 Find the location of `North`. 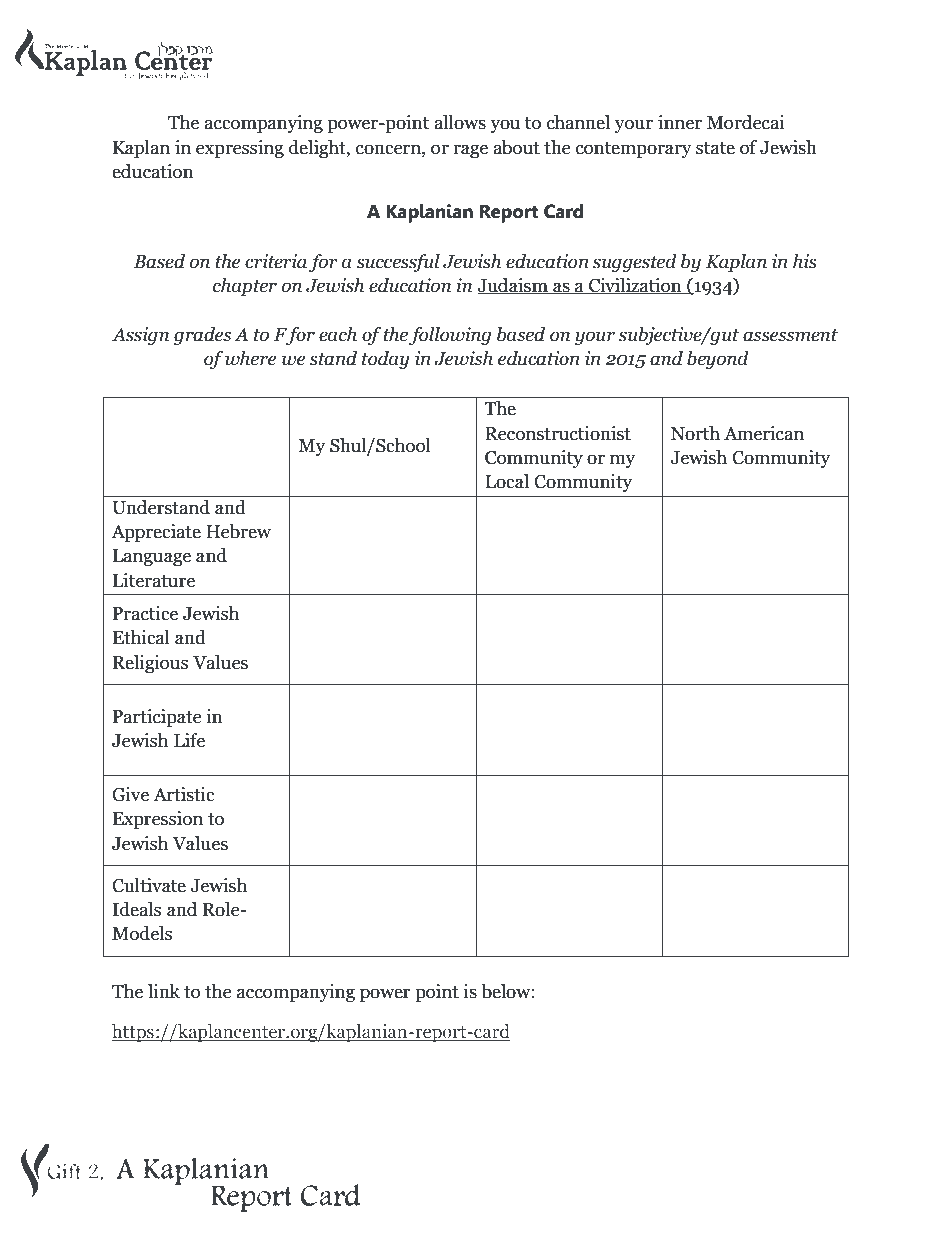

North is located at coordinates (695, 433).
